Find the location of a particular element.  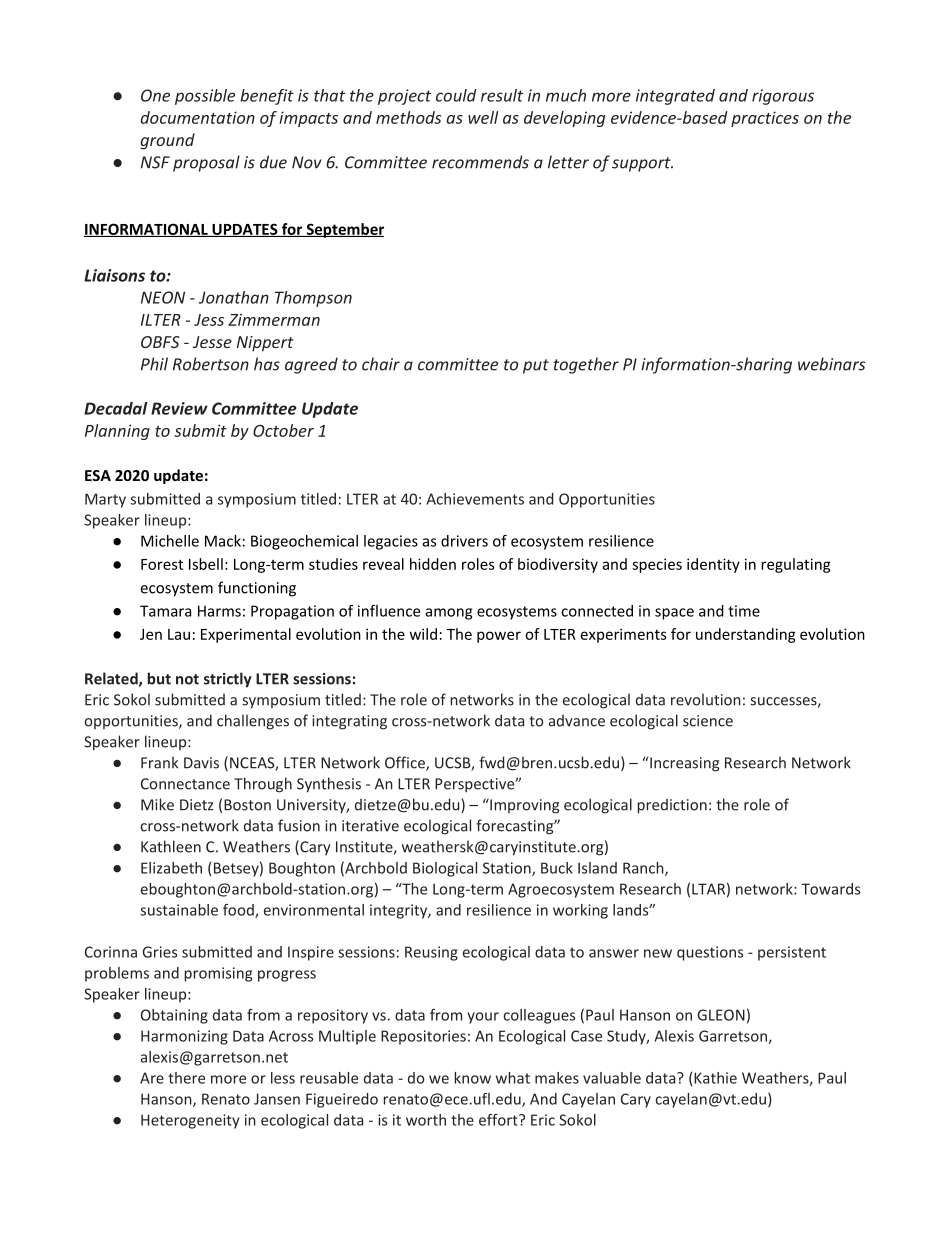

well is located at coordinates (483, 117).
